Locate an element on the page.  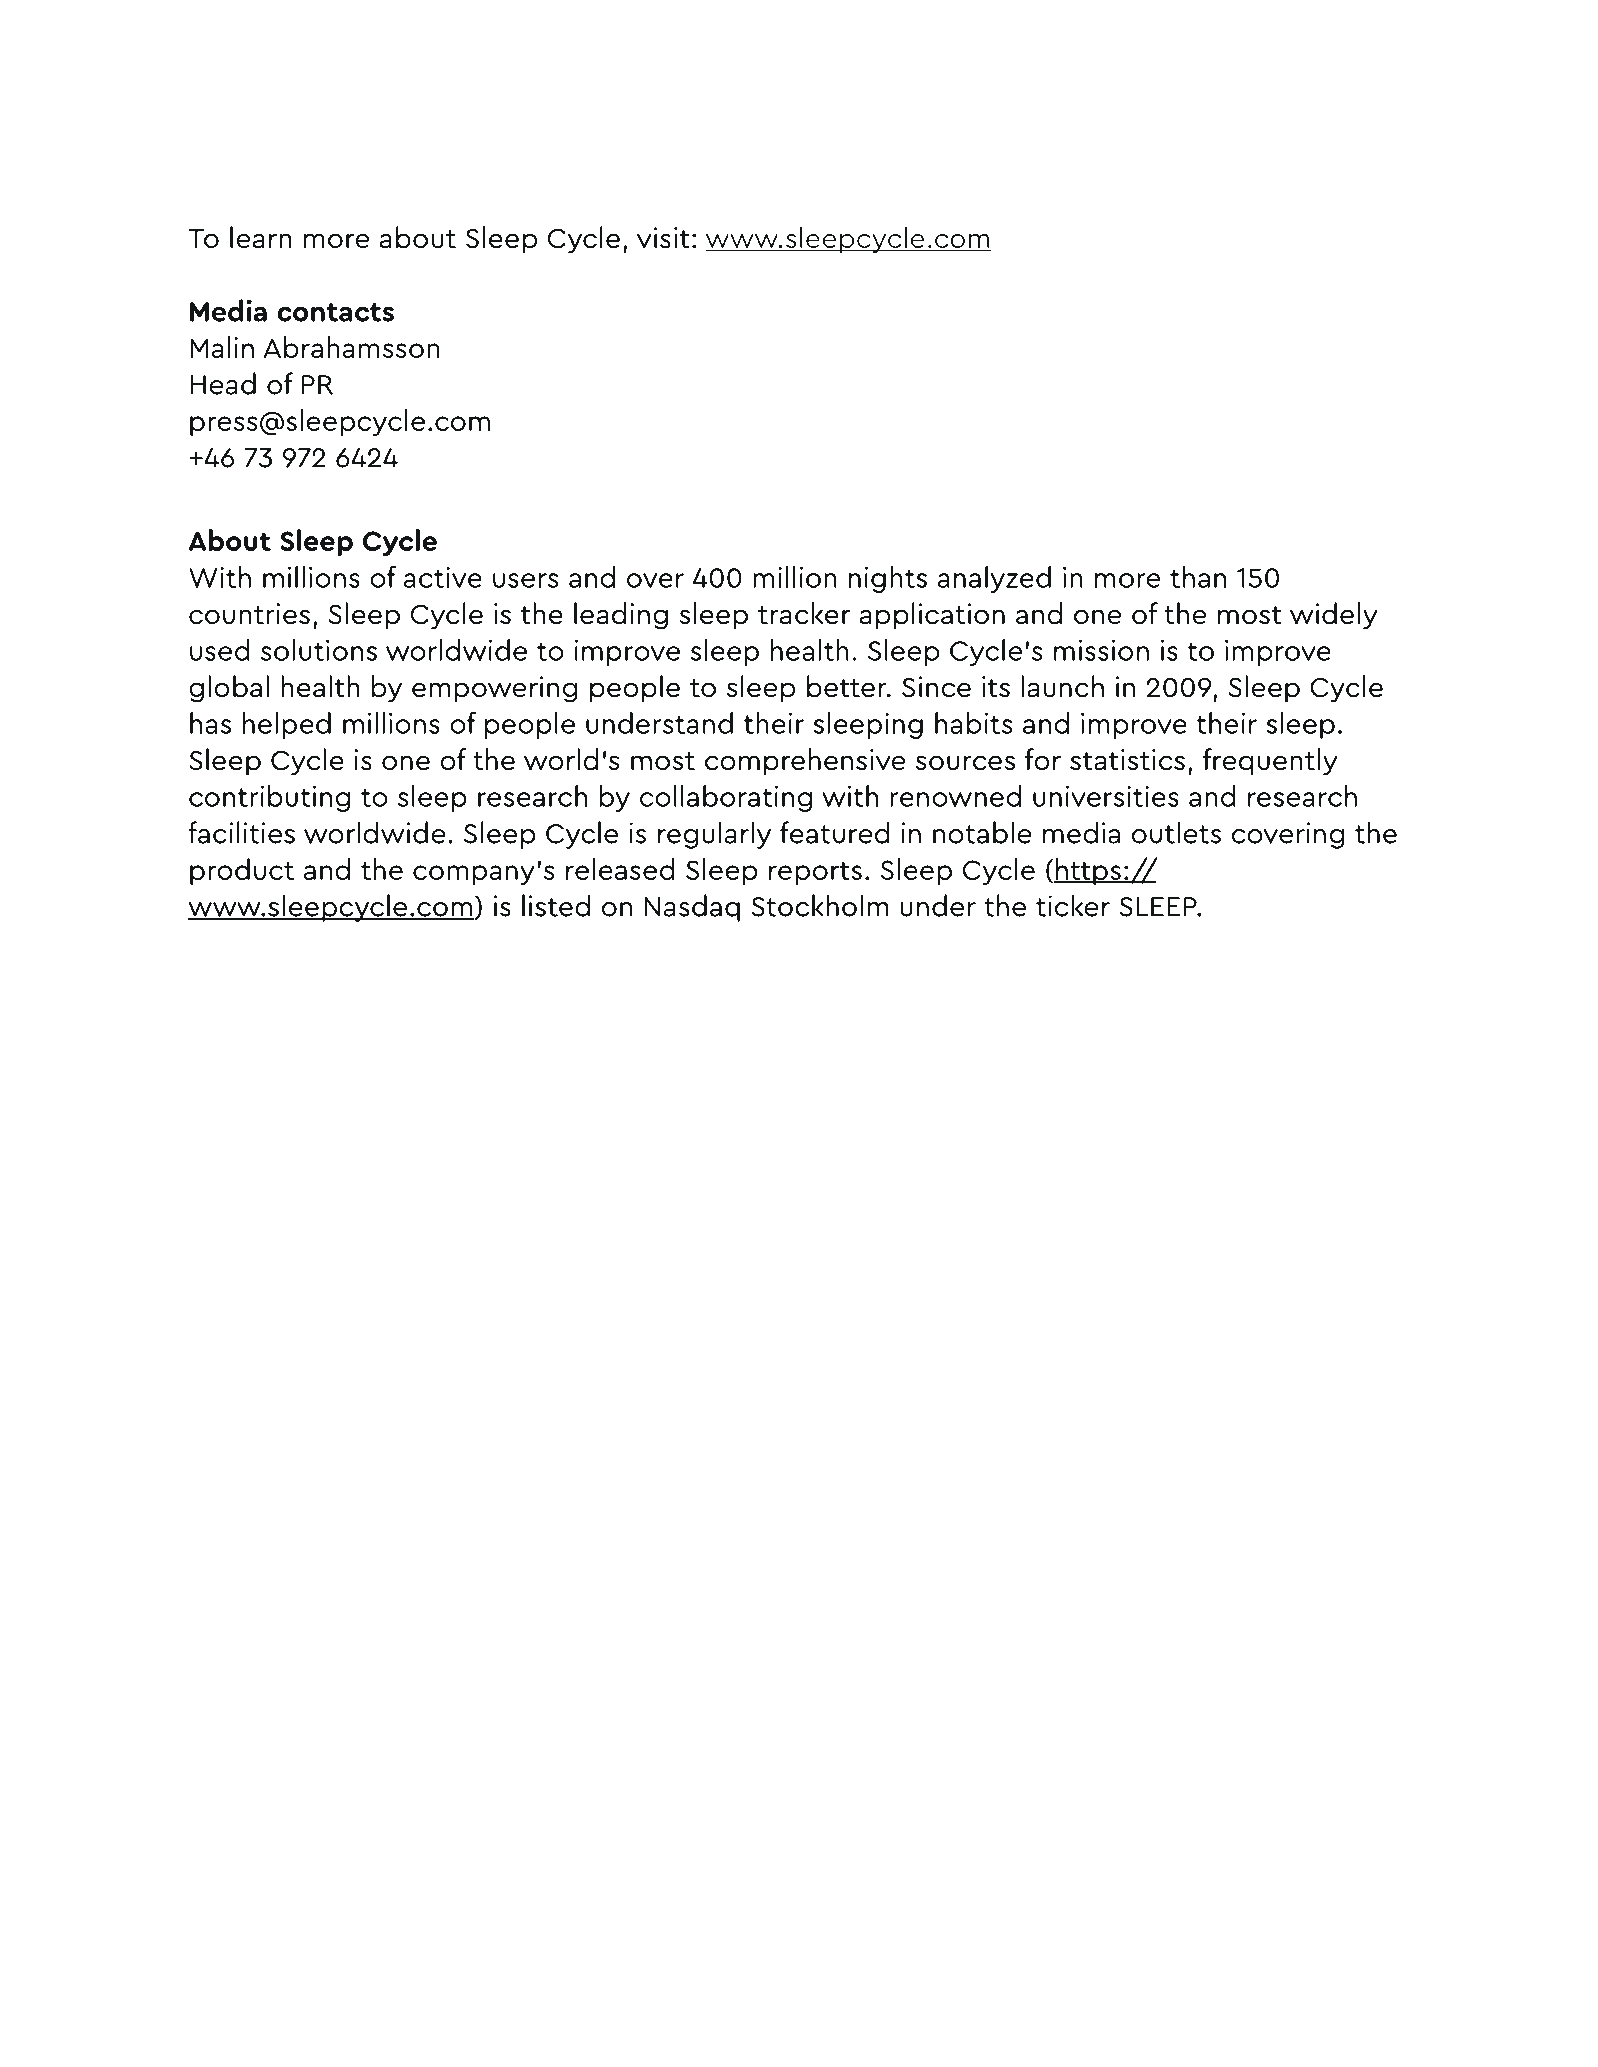
Since is located at coordinates (936, 687).
